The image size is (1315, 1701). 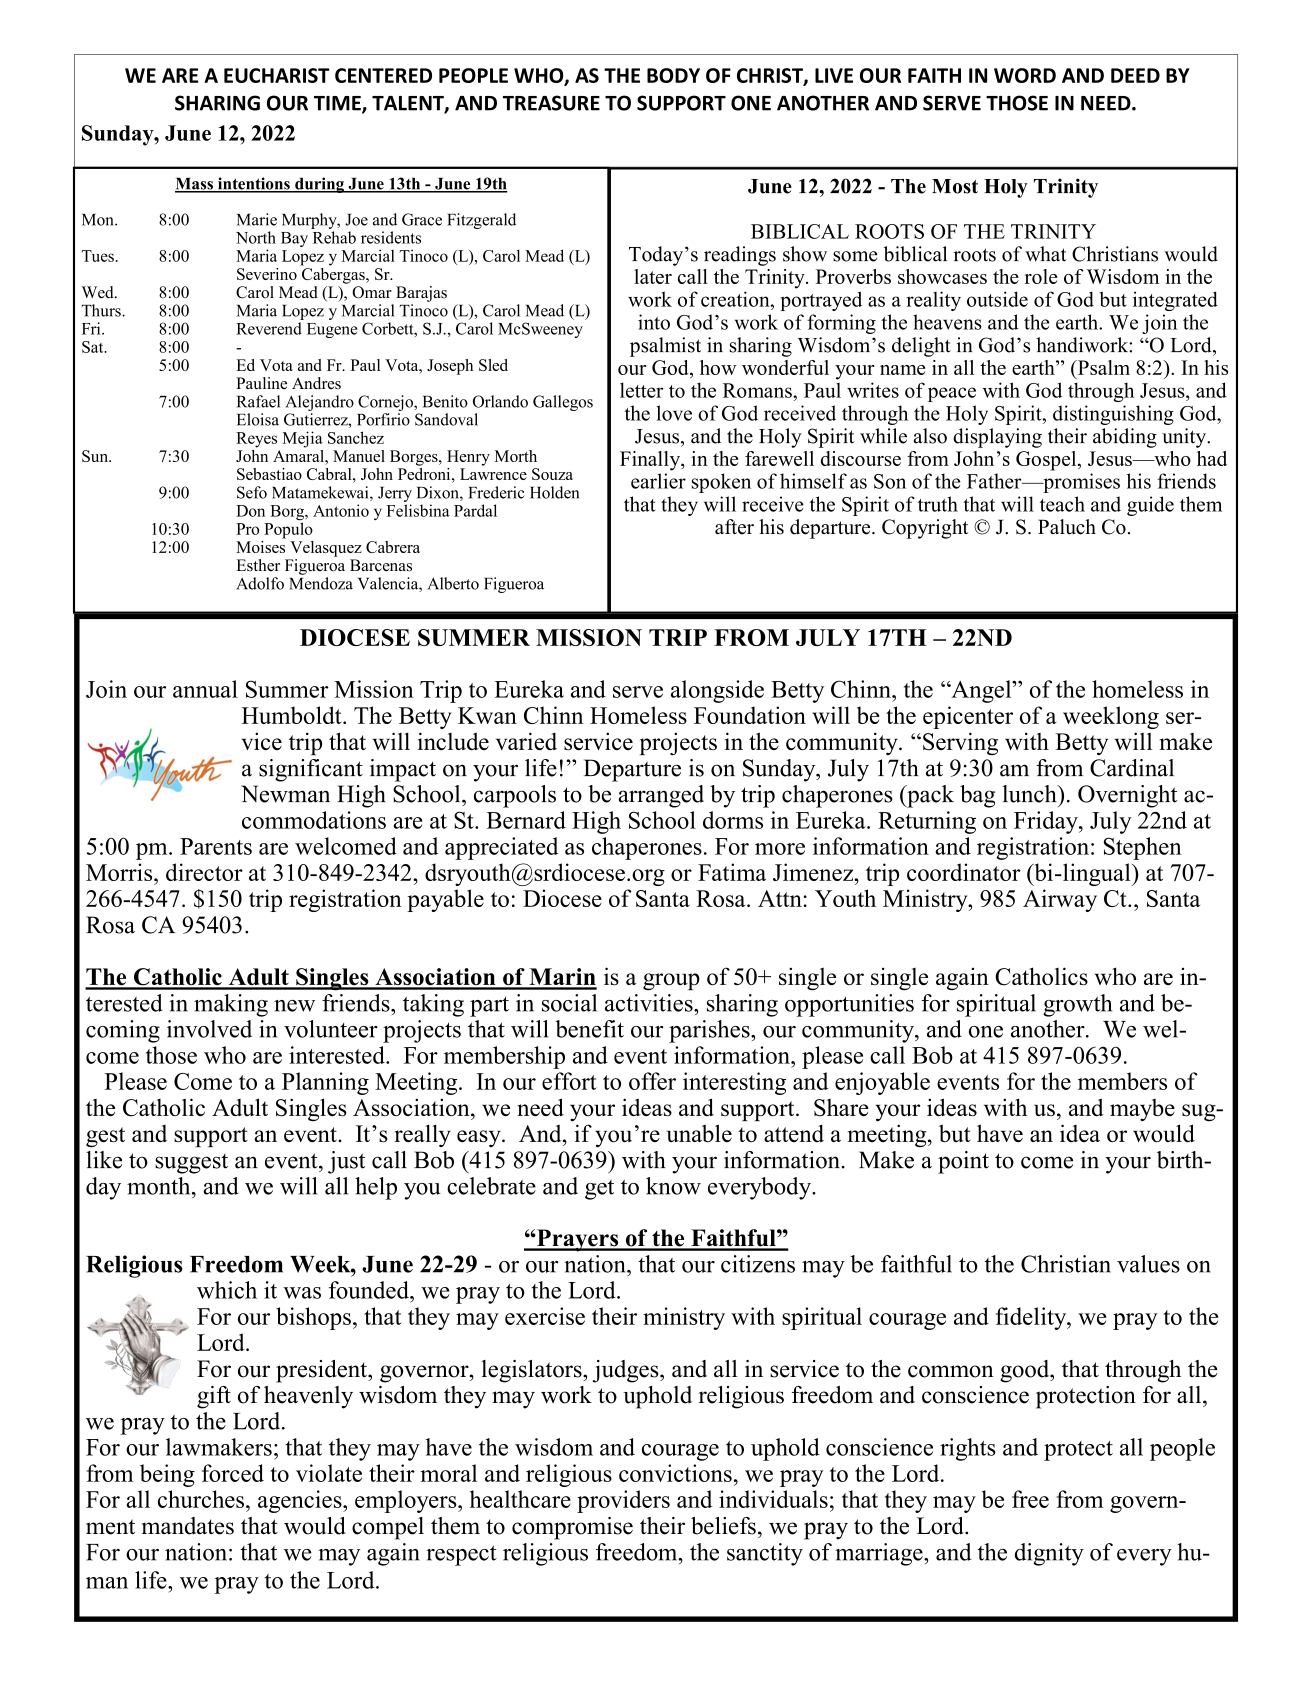 I want to click on offer, so click(x=652, y=1081).
